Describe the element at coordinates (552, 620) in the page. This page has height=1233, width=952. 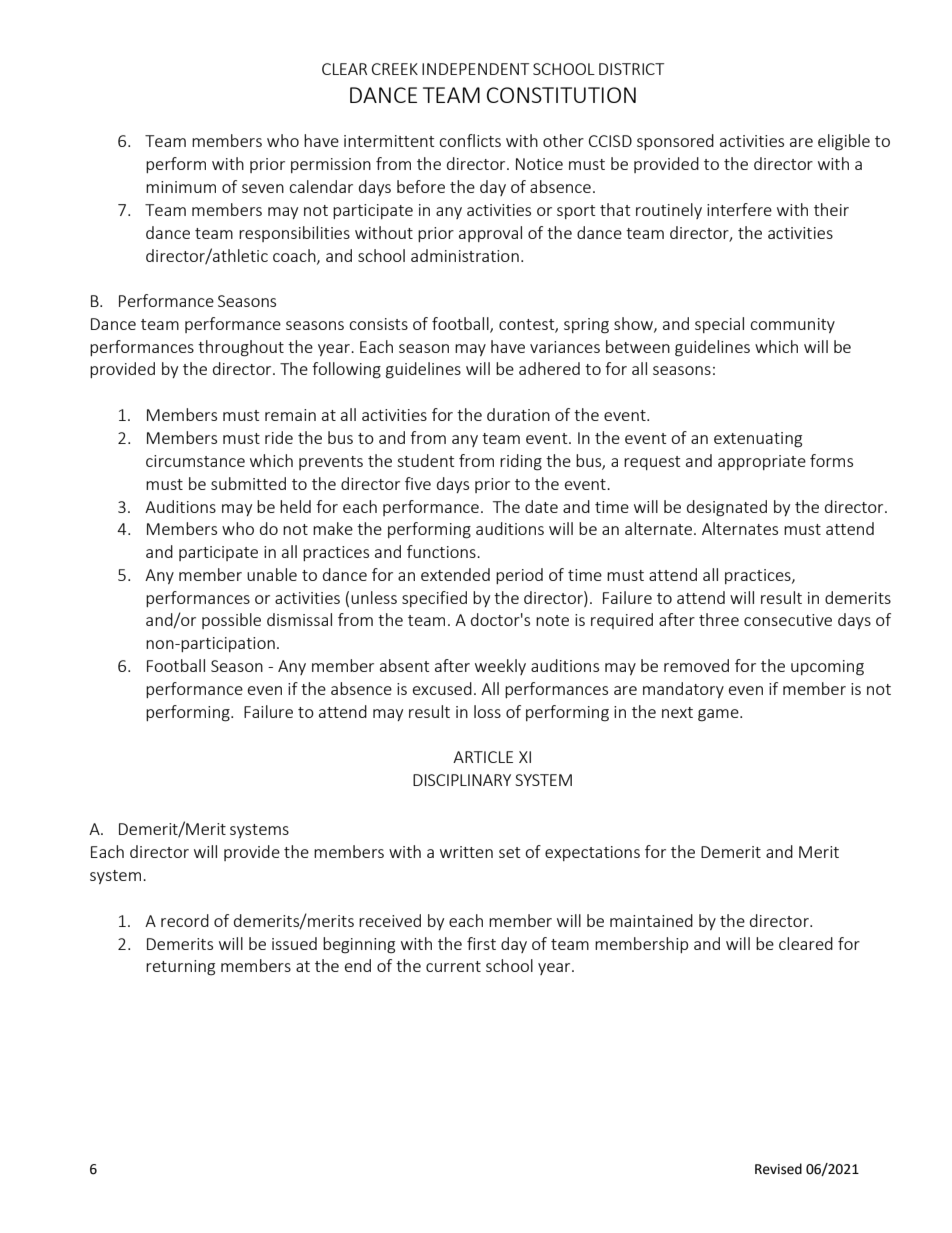
I see `note` at that location.
